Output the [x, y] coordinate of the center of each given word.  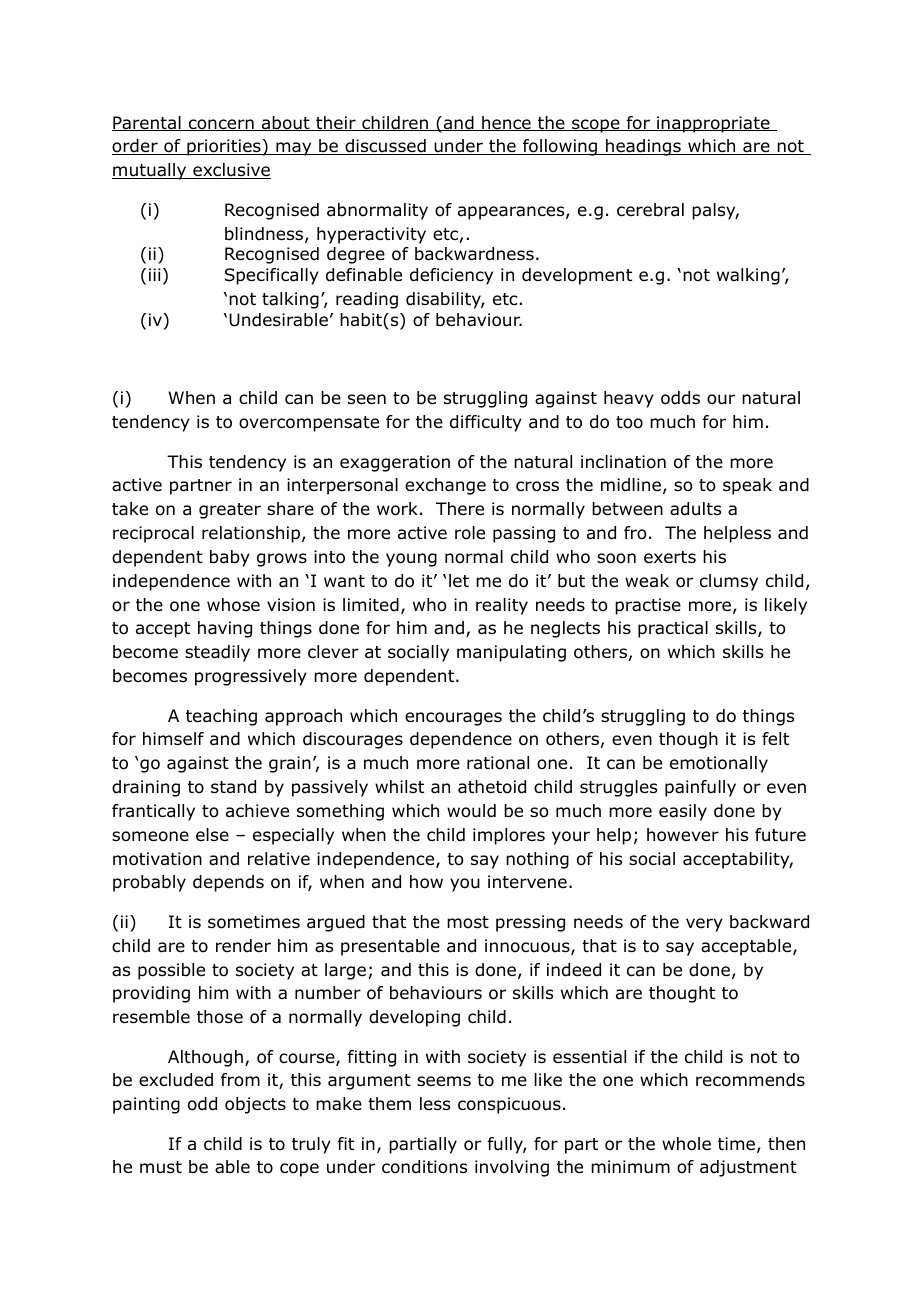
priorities [224, 147]
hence [506, 123]
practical [673, 629]
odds [680, 398]
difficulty [486, 423]
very [704, 925]
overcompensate [309, 424]
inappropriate [713, 124]
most [468, 922]
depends [228, 883]
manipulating [511, 653]
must [161, 1167]
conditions [424, 1167]
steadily [217, 653]
